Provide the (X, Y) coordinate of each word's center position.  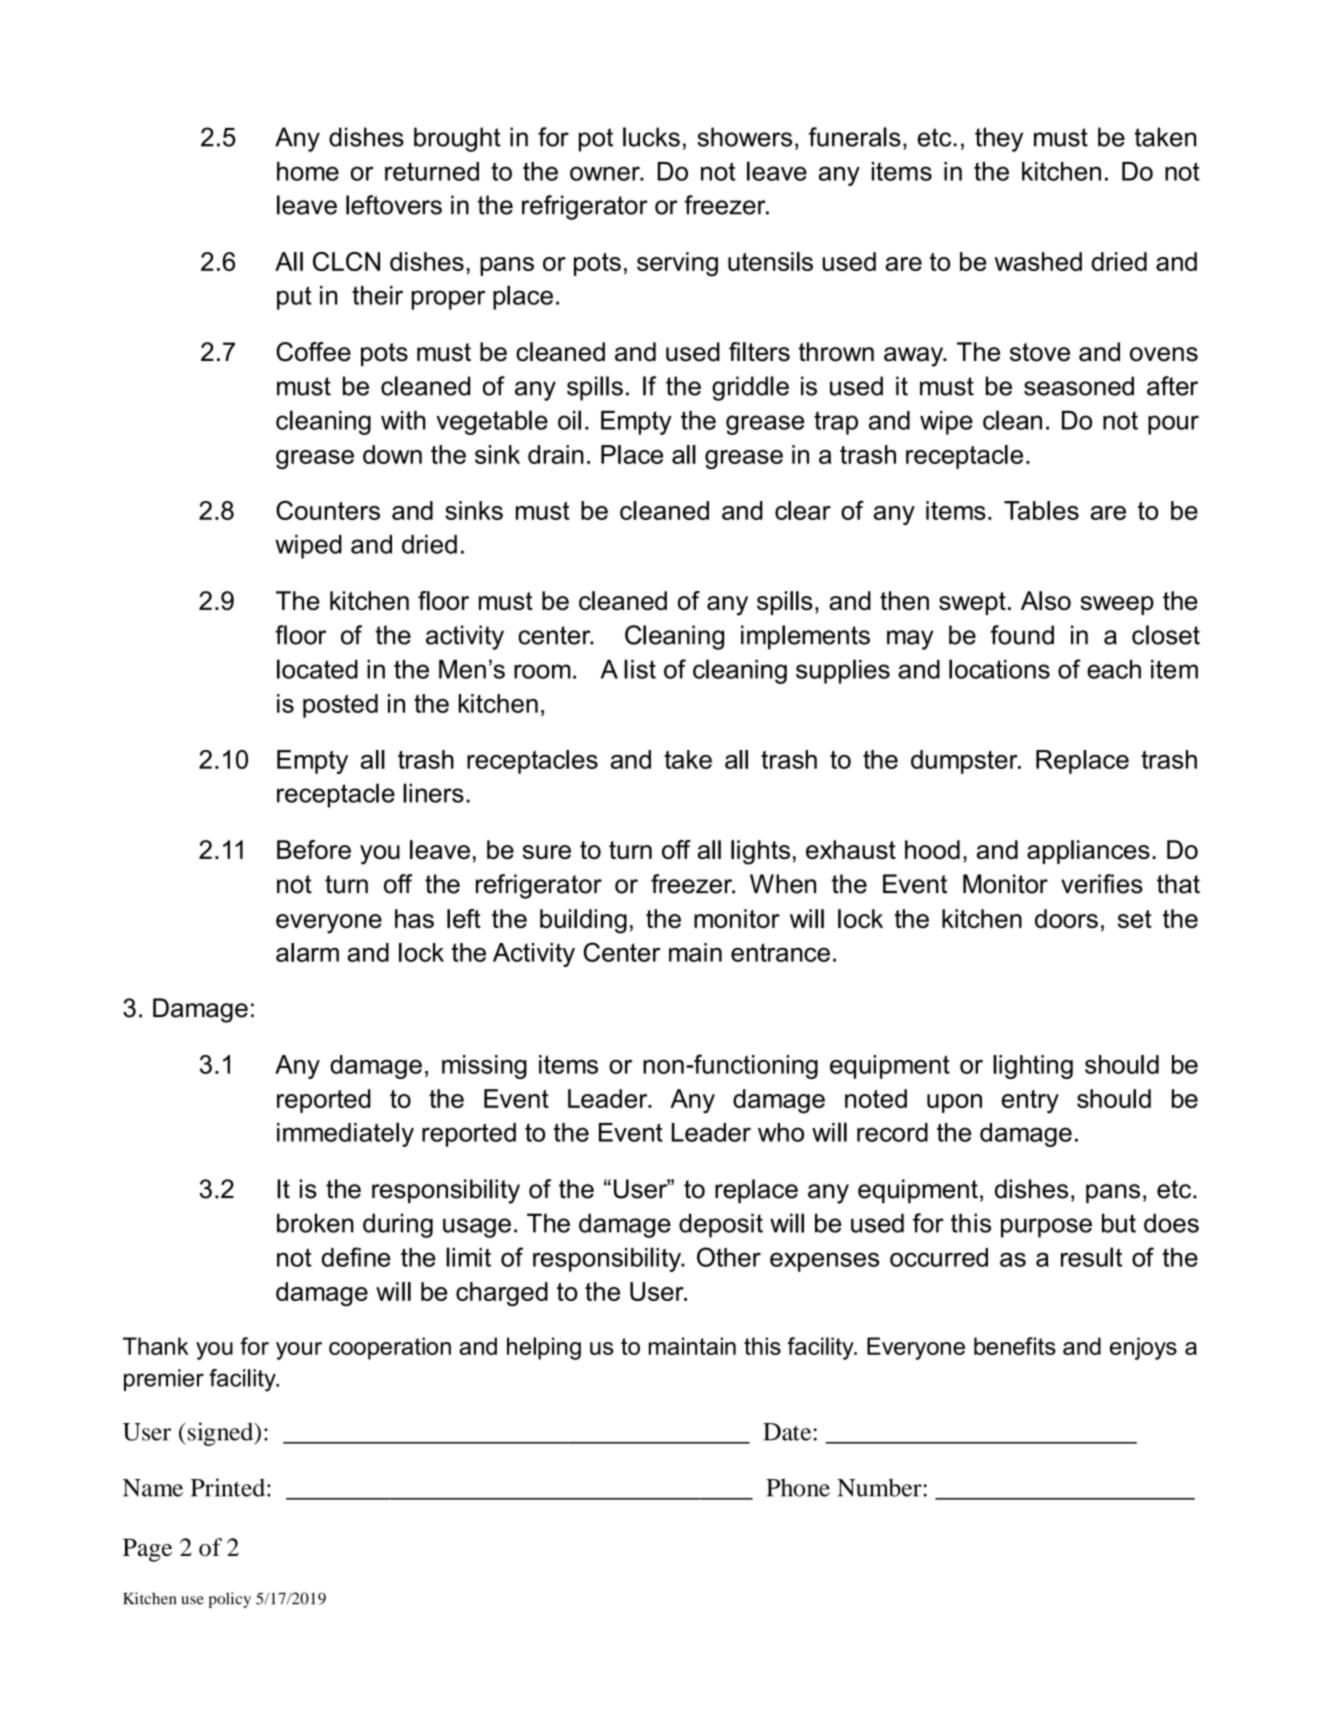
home (308, 171)
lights (760, 852)
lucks (651, 137)
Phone (798, 1487)
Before (314, 849)
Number (880, 1487)
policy (230, 1600)
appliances (1088, 852)
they (999, 139)
